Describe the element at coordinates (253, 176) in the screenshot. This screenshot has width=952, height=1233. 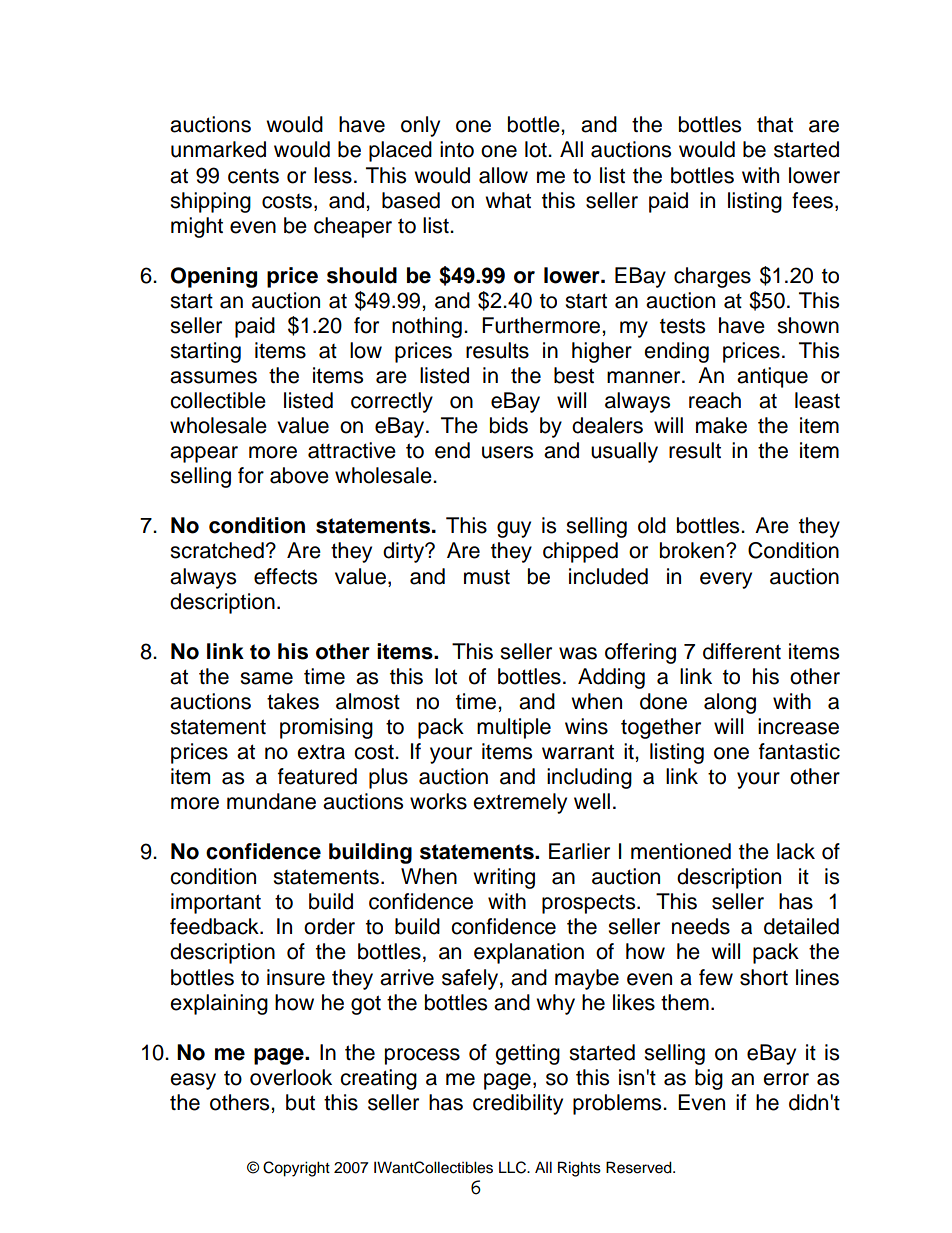
I see `cents` at that location.
